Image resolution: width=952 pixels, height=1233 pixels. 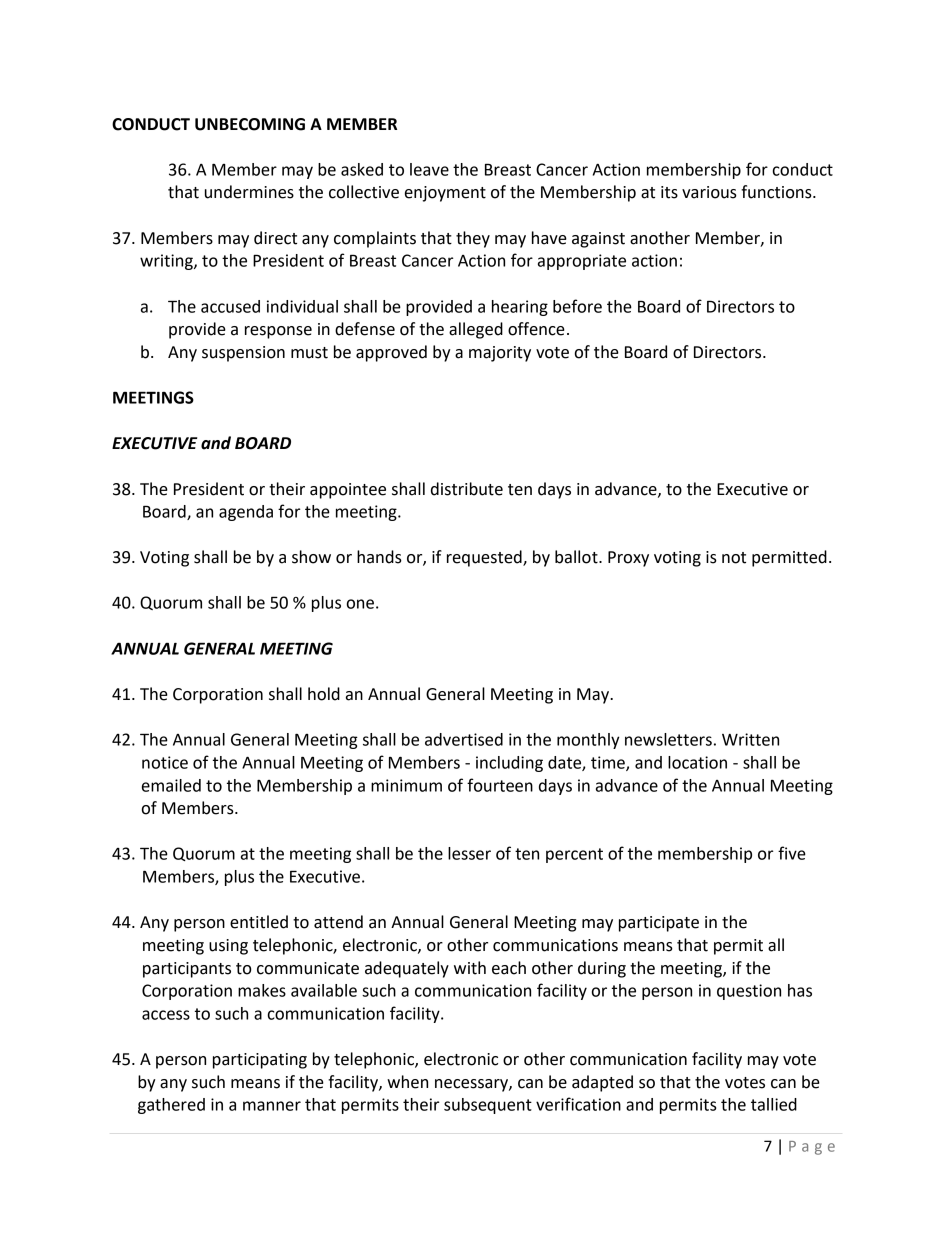 What do you see at coordinates (250, 124) in the document?
I see `UNBECOMING` at bounding box center [250, 124].
